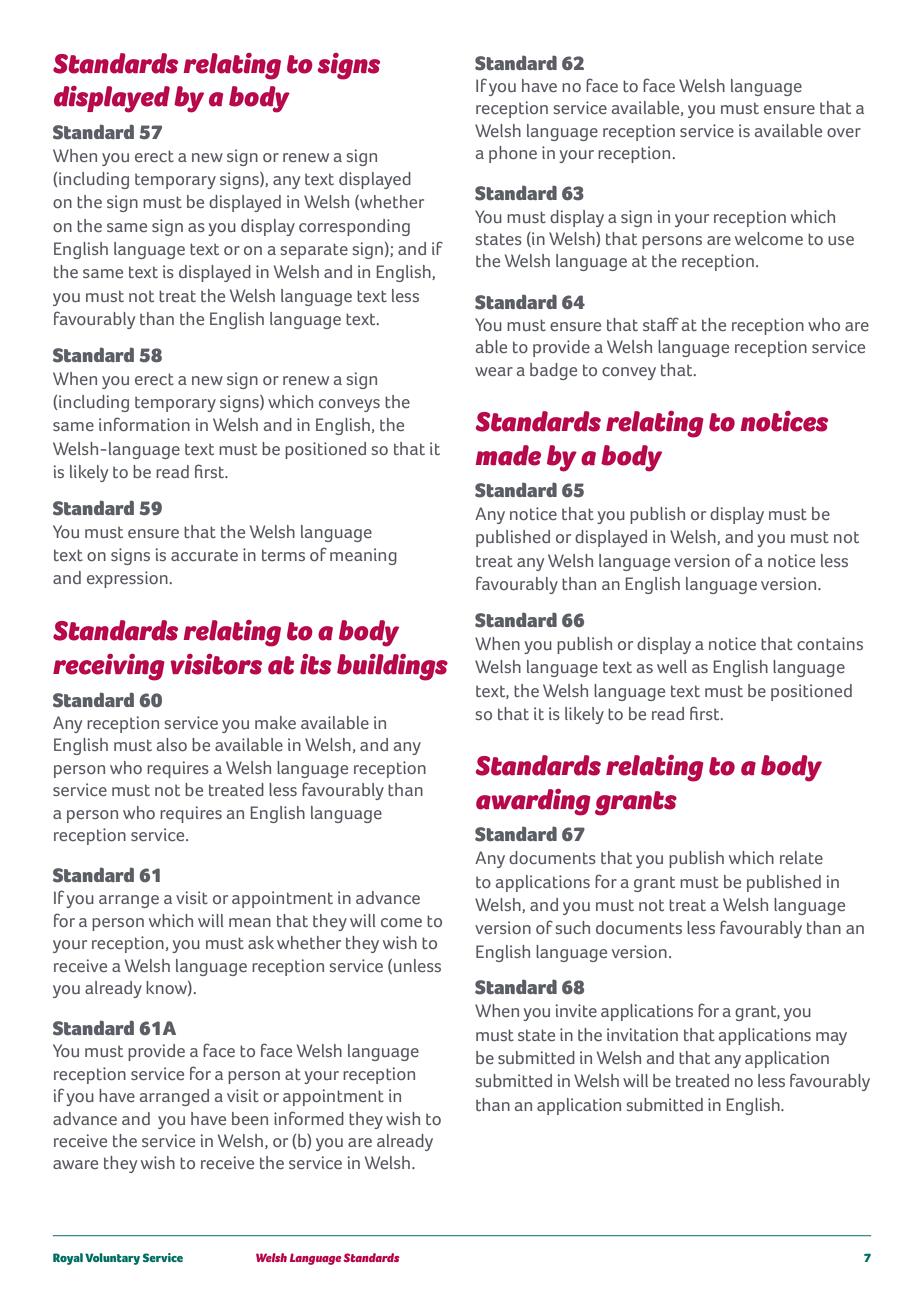 This screenshot has width=924, height=1308. What do you see at coordinates (844, 132) in the screenshot?
I see `over` at bounding box center [844, 132].
